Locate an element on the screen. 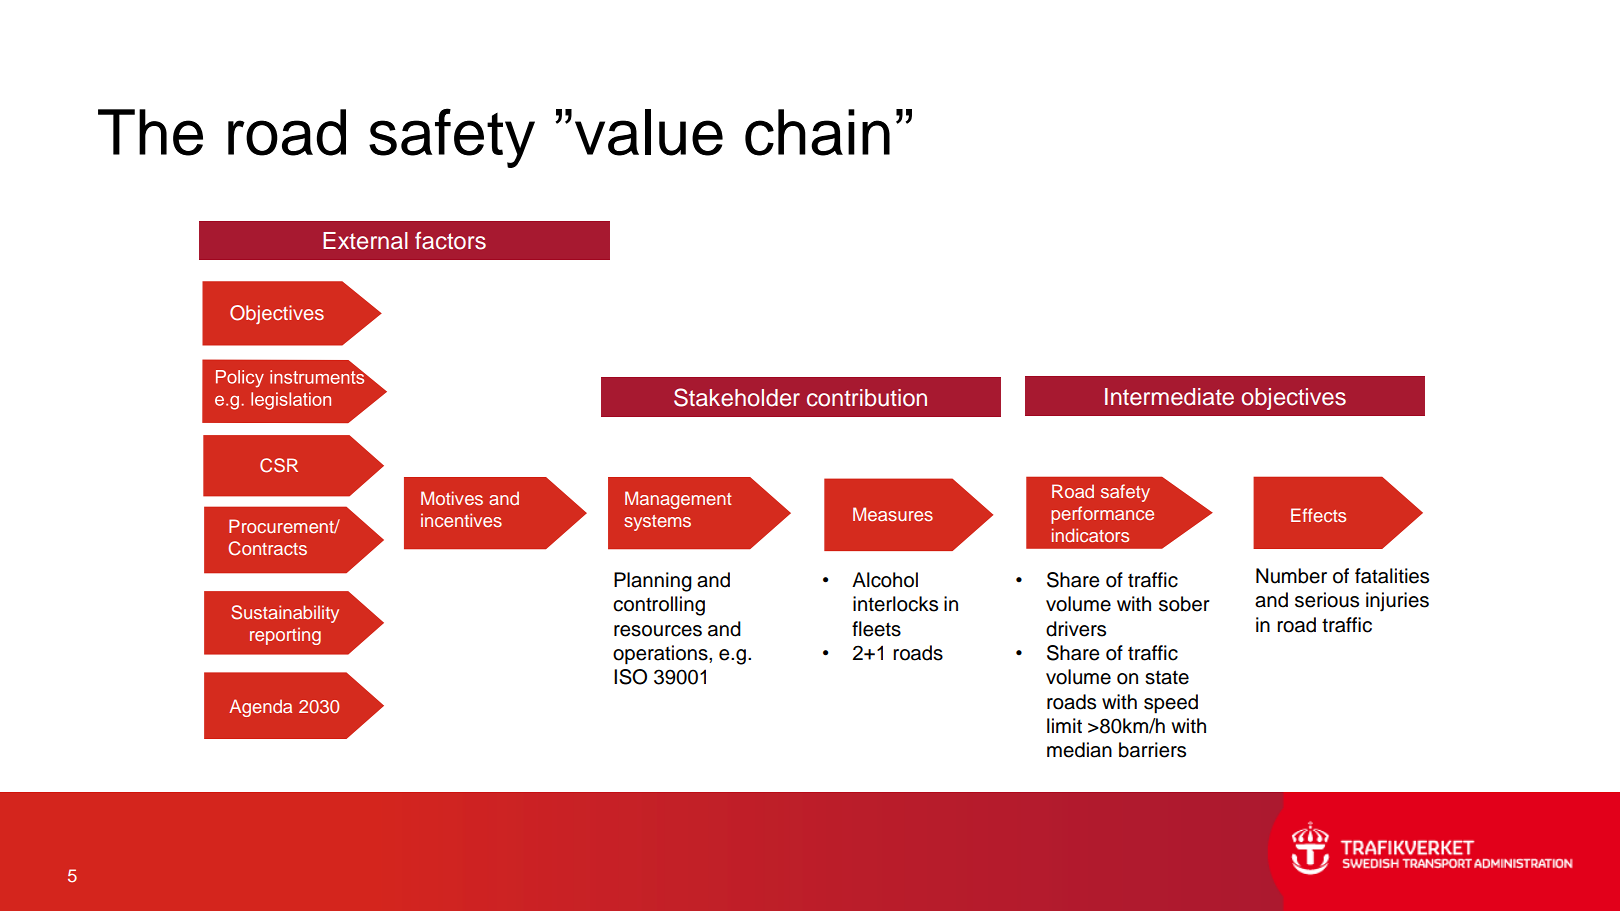 The width and height of the screenshot is (1620, 911). ISO is located at coordinates (630, 677).
